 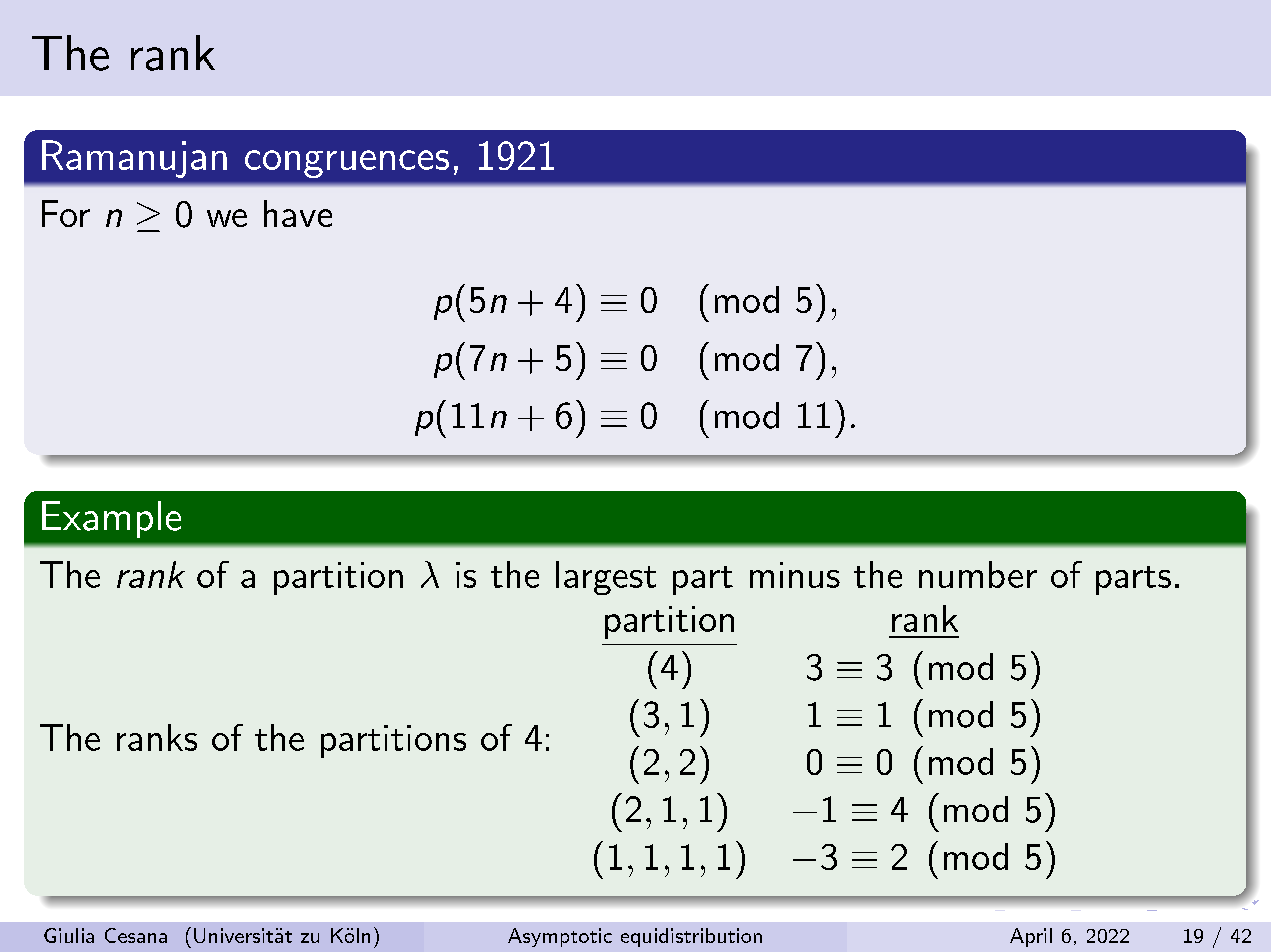 What do you see at coordinates (978, 574) in the document?
I see `number` at bounding box center [978, 574].
